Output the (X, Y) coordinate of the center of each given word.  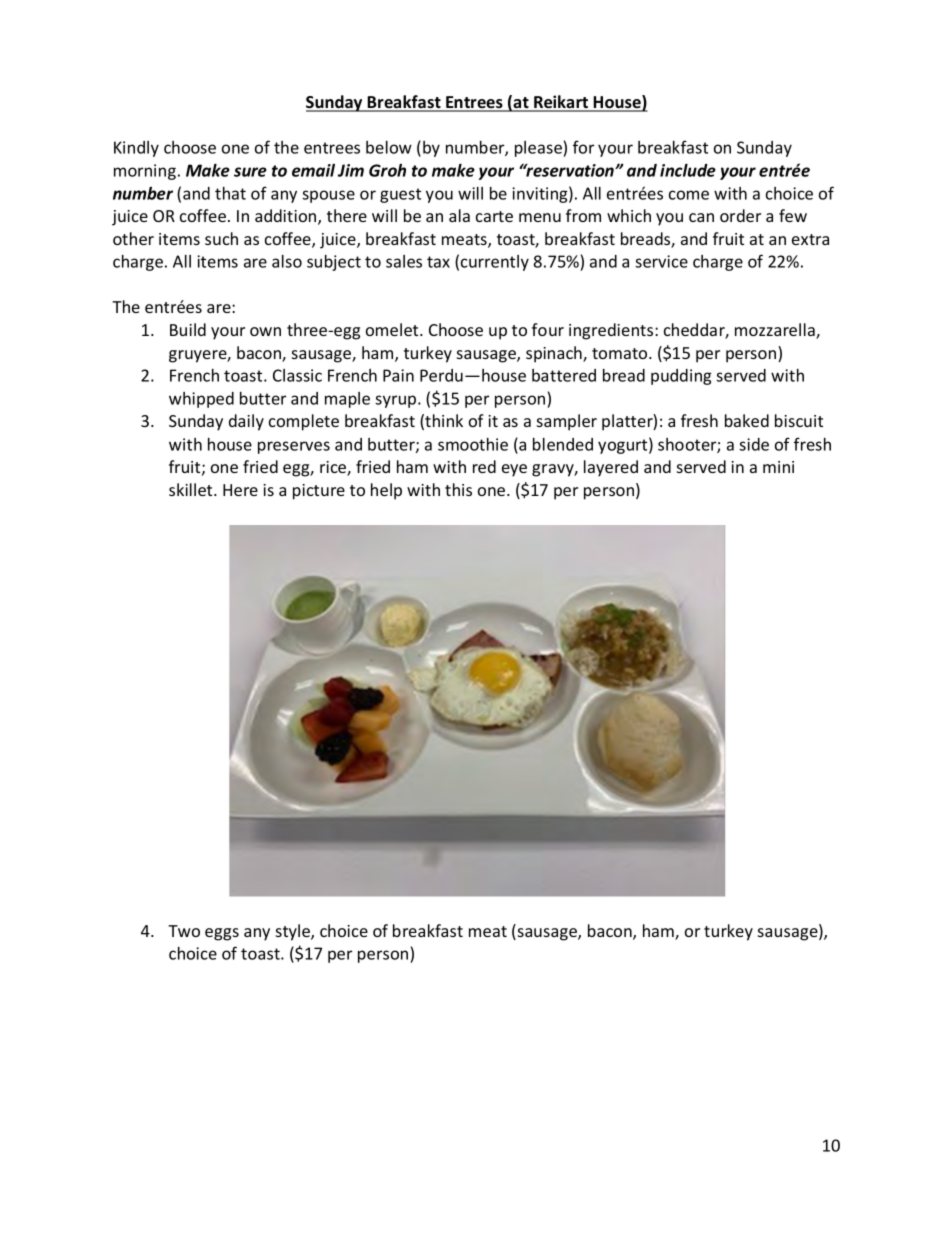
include (688, 170)
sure (250, 172)
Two (184, 931)
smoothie (473, 444)
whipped (201, 400)
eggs (222, 934)
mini (778, 467)
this (458, 489)
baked (747, 420)
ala (459, 215)
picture (319, 492)
